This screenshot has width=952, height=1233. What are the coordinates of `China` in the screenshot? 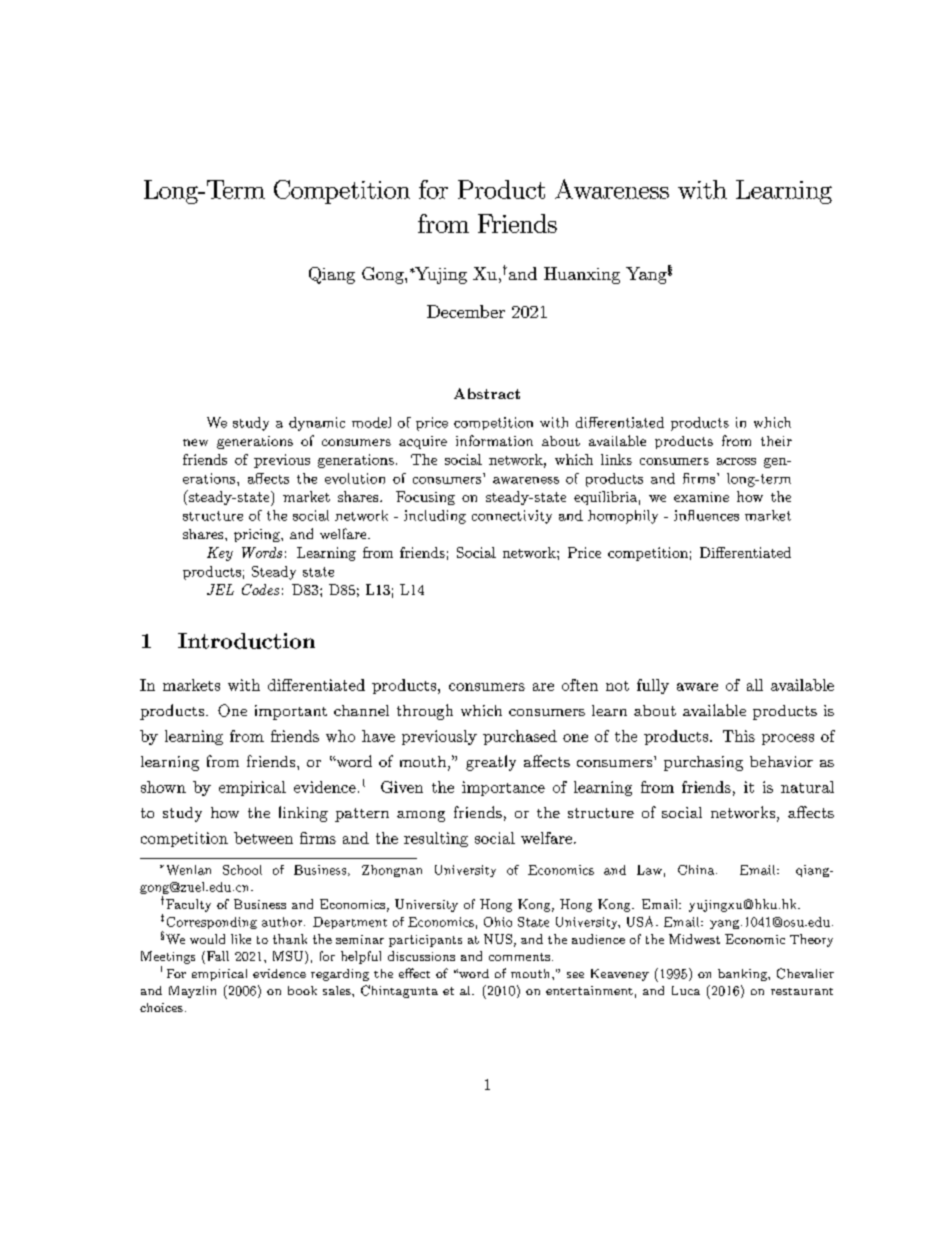 It's located at (696, 870).
